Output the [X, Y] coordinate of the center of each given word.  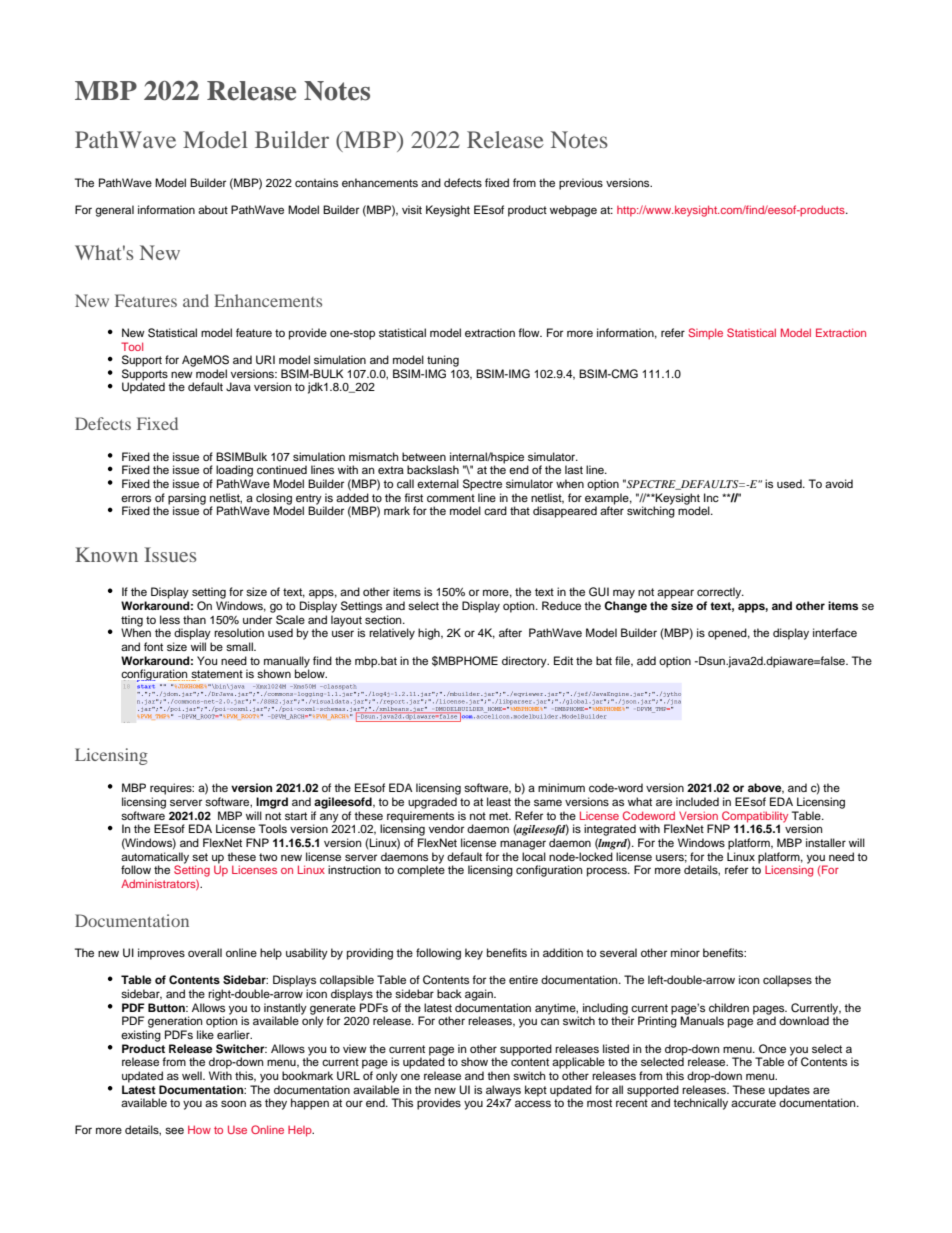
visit [412, 209]
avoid [839, 483]
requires [172, 789]
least [499, 801]
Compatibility [754, 818]
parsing [187, 500]
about [213, 209]
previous [581, 184]
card [495, 510]
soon [233, 1103]
